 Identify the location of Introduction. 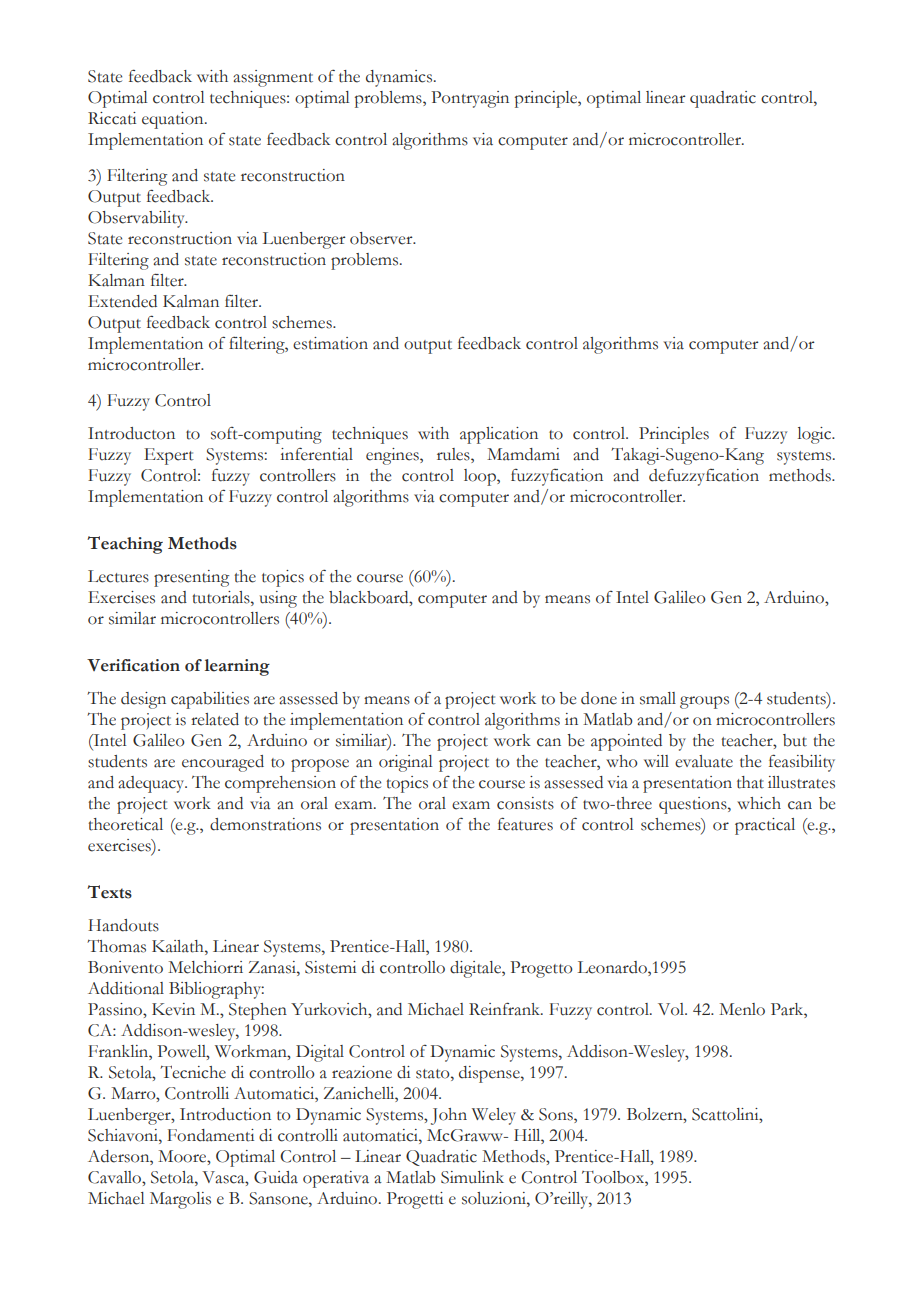
(225, 1114).
